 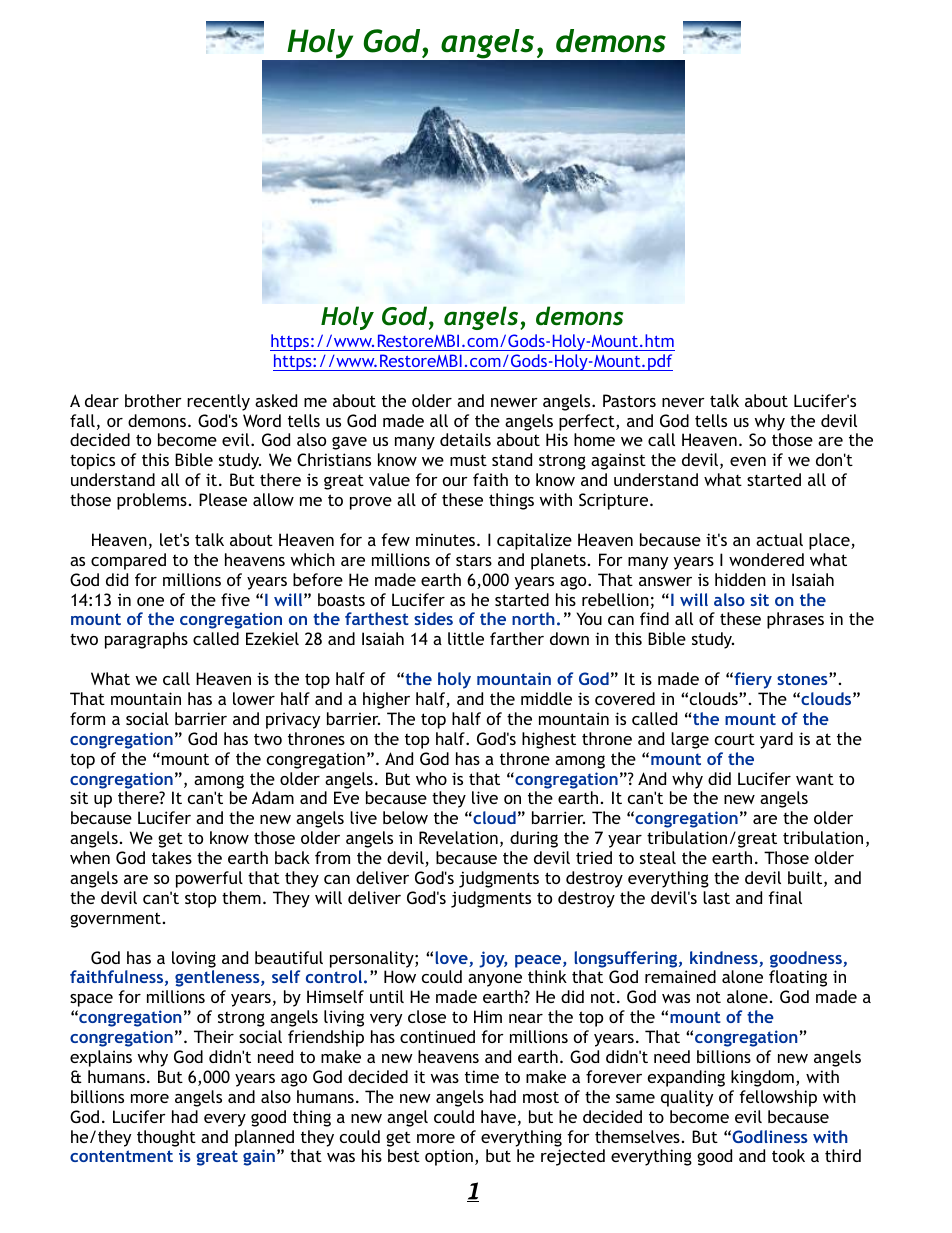 What do you see at coordinates (785, 897) in the screenshot?
I see `final` at bounding box center [785, 897].
